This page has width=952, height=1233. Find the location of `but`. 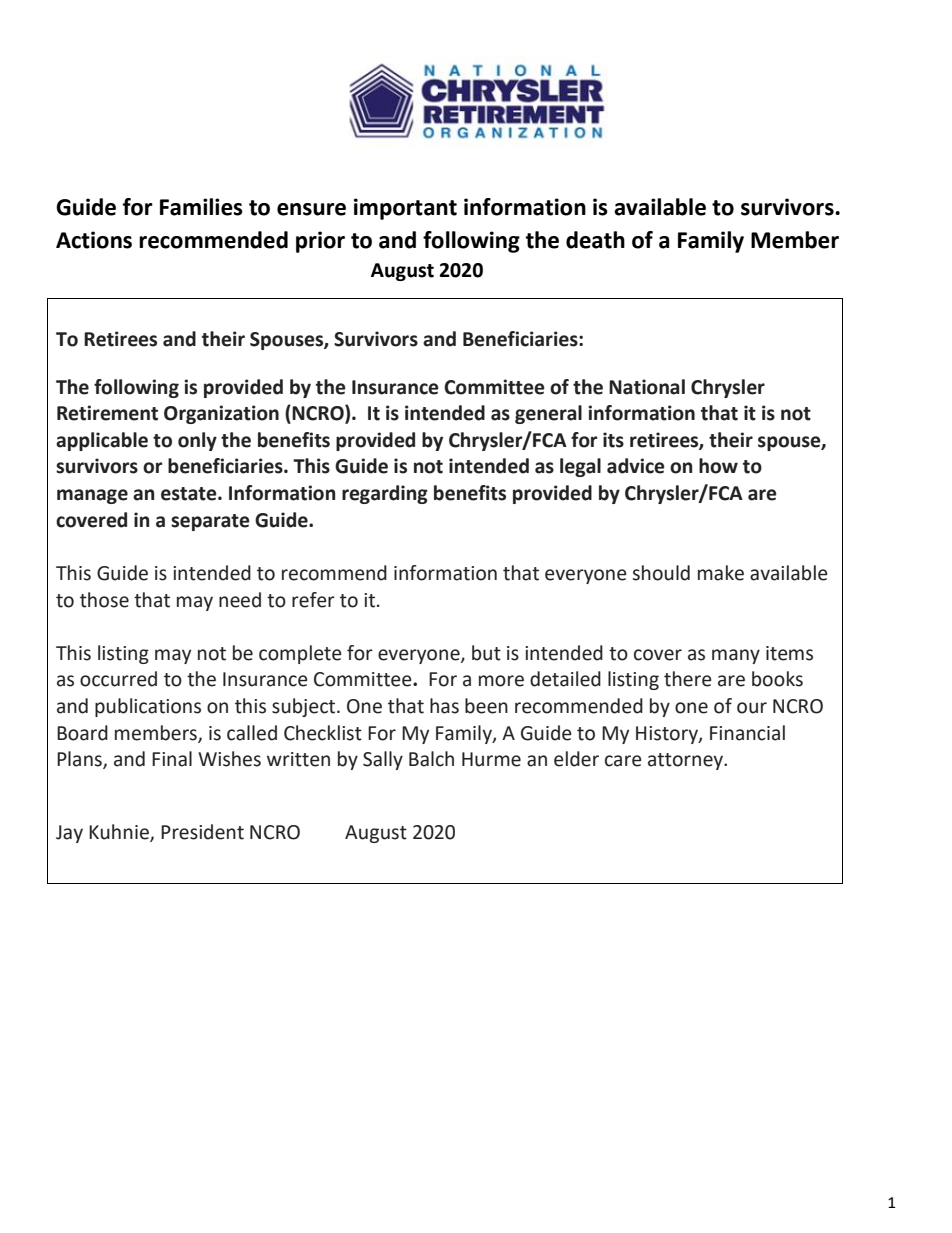

but is located at coordinates (486, 653).
